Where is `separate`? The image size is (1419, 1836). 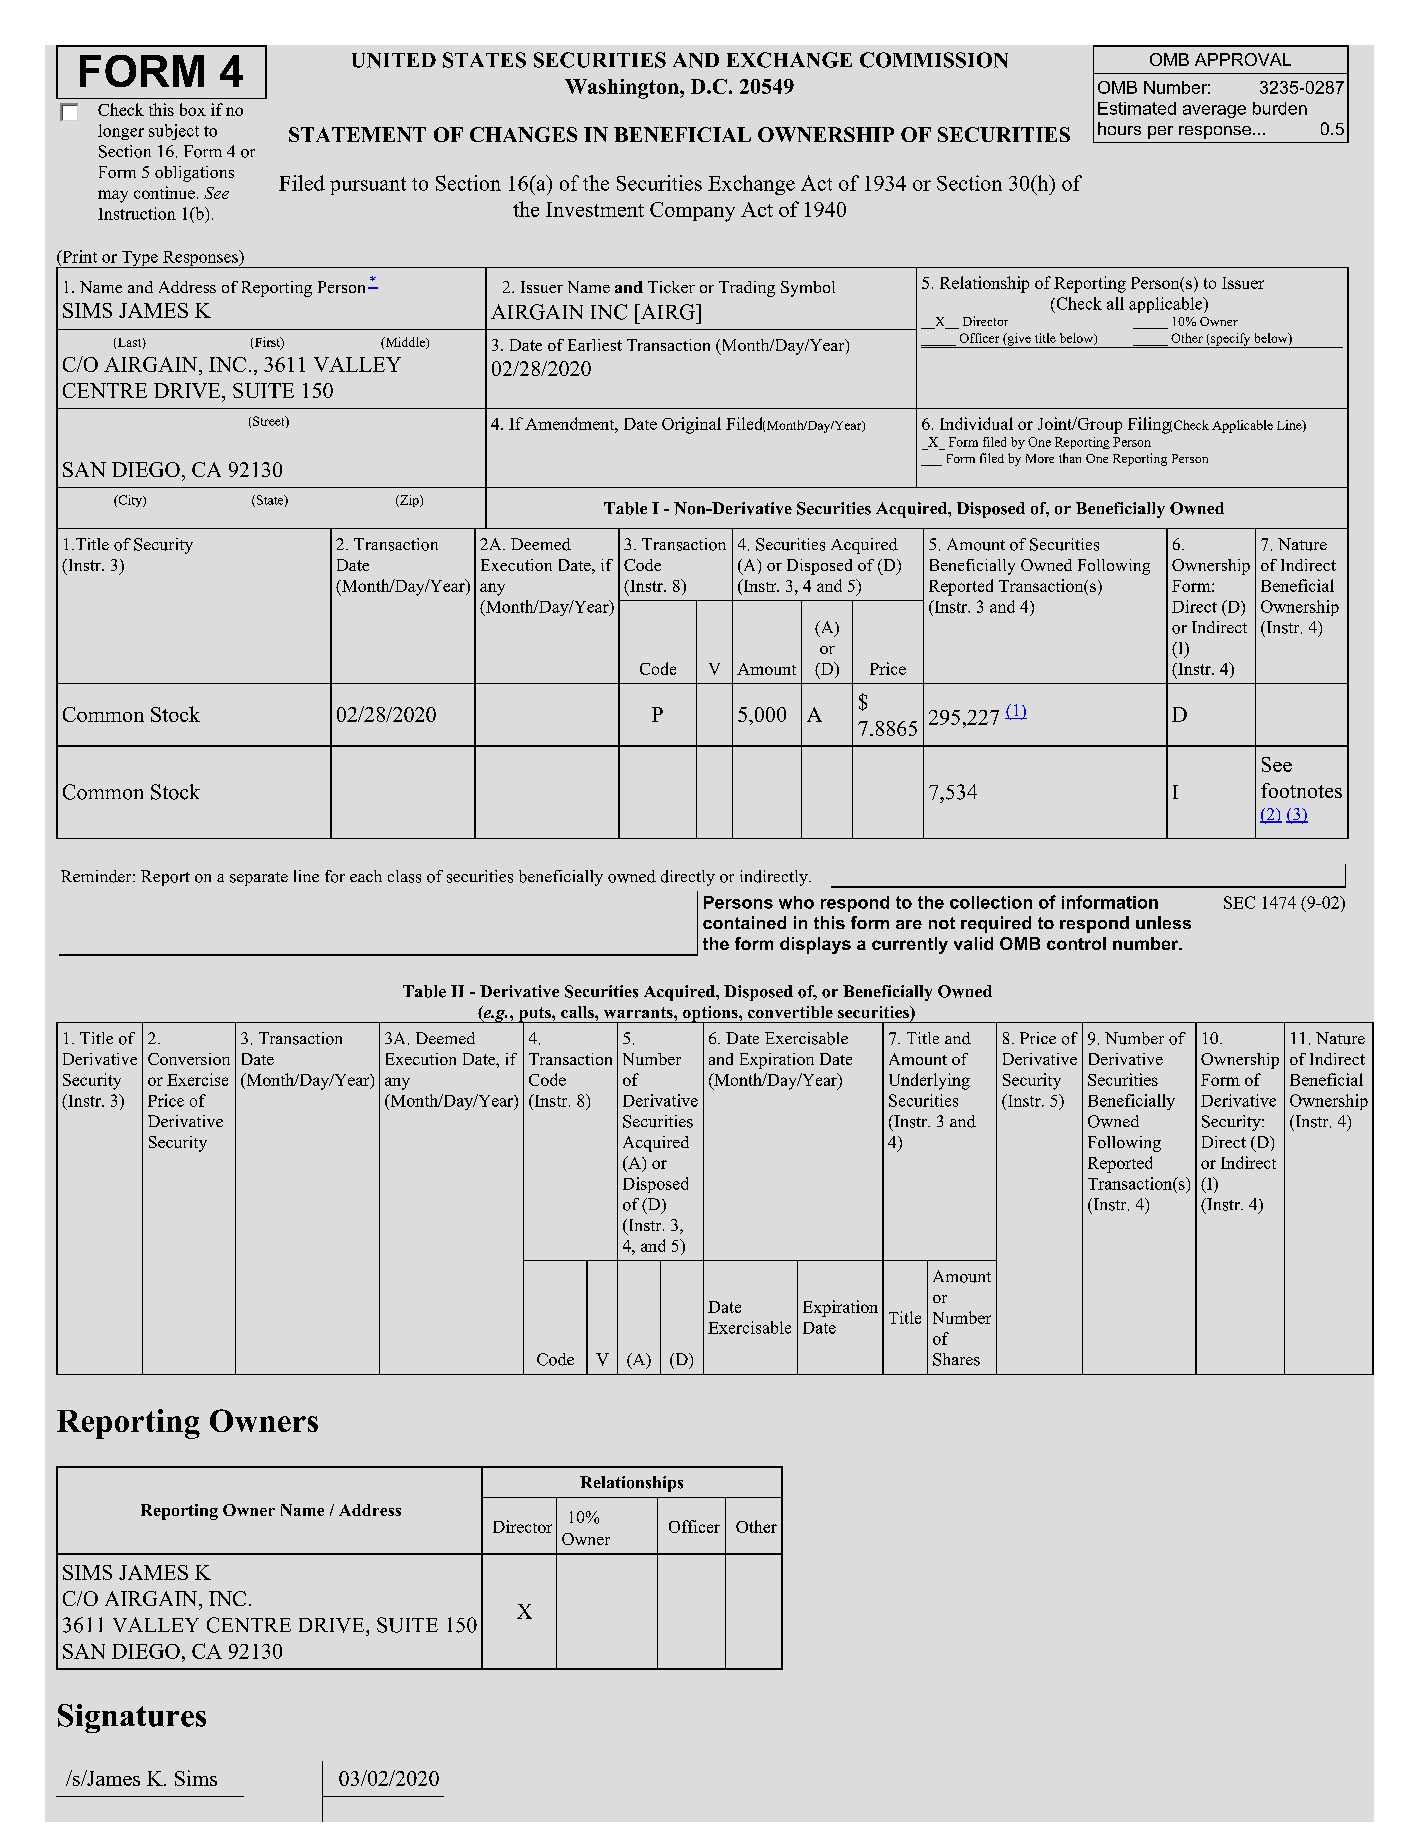
separate is located at coordinates (259, 879).
